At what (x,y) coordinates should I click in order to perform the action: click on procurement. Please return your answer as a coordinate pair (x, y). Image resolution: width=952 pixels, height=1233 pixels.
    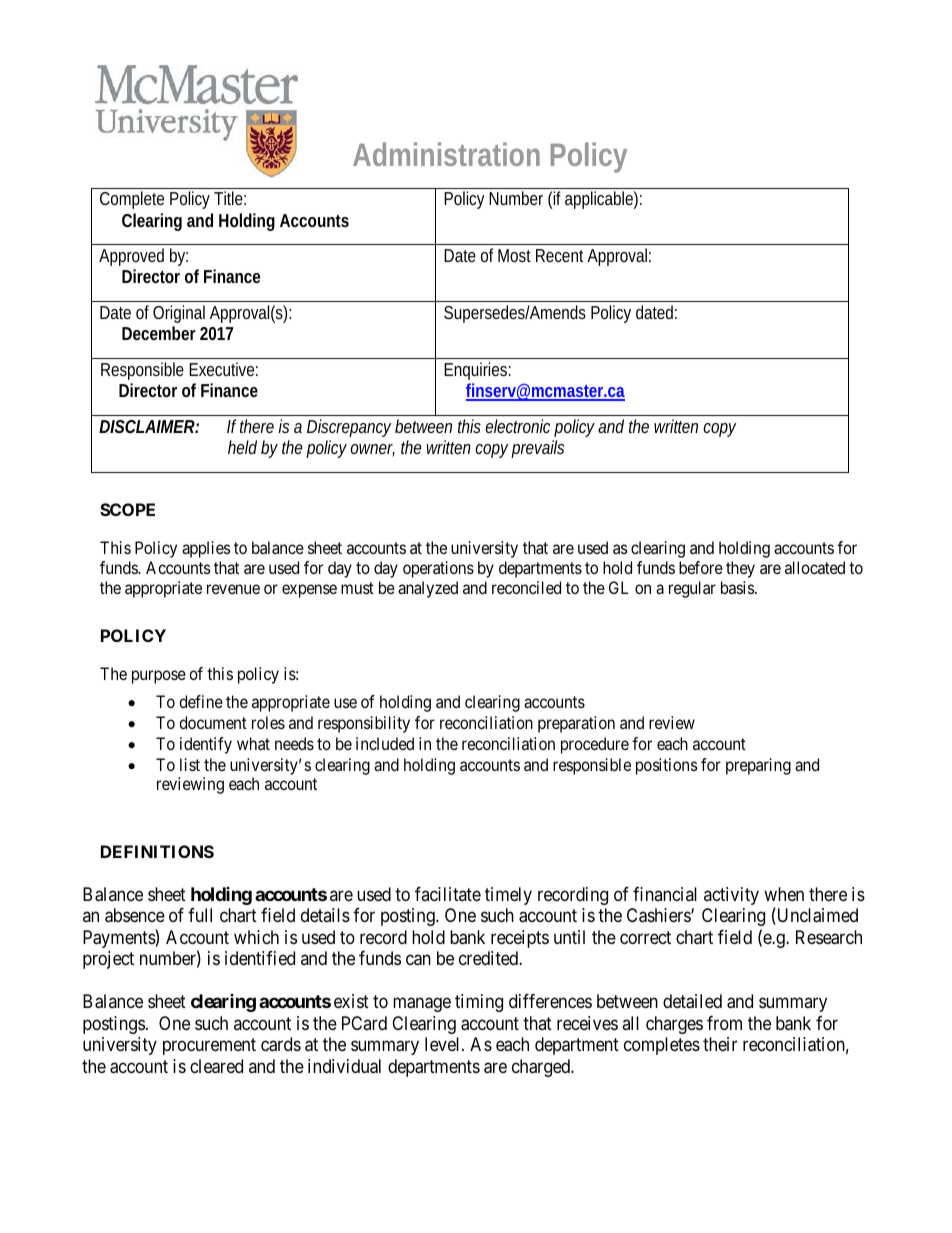
    Looking at the image, I should click on (209, 1047).
